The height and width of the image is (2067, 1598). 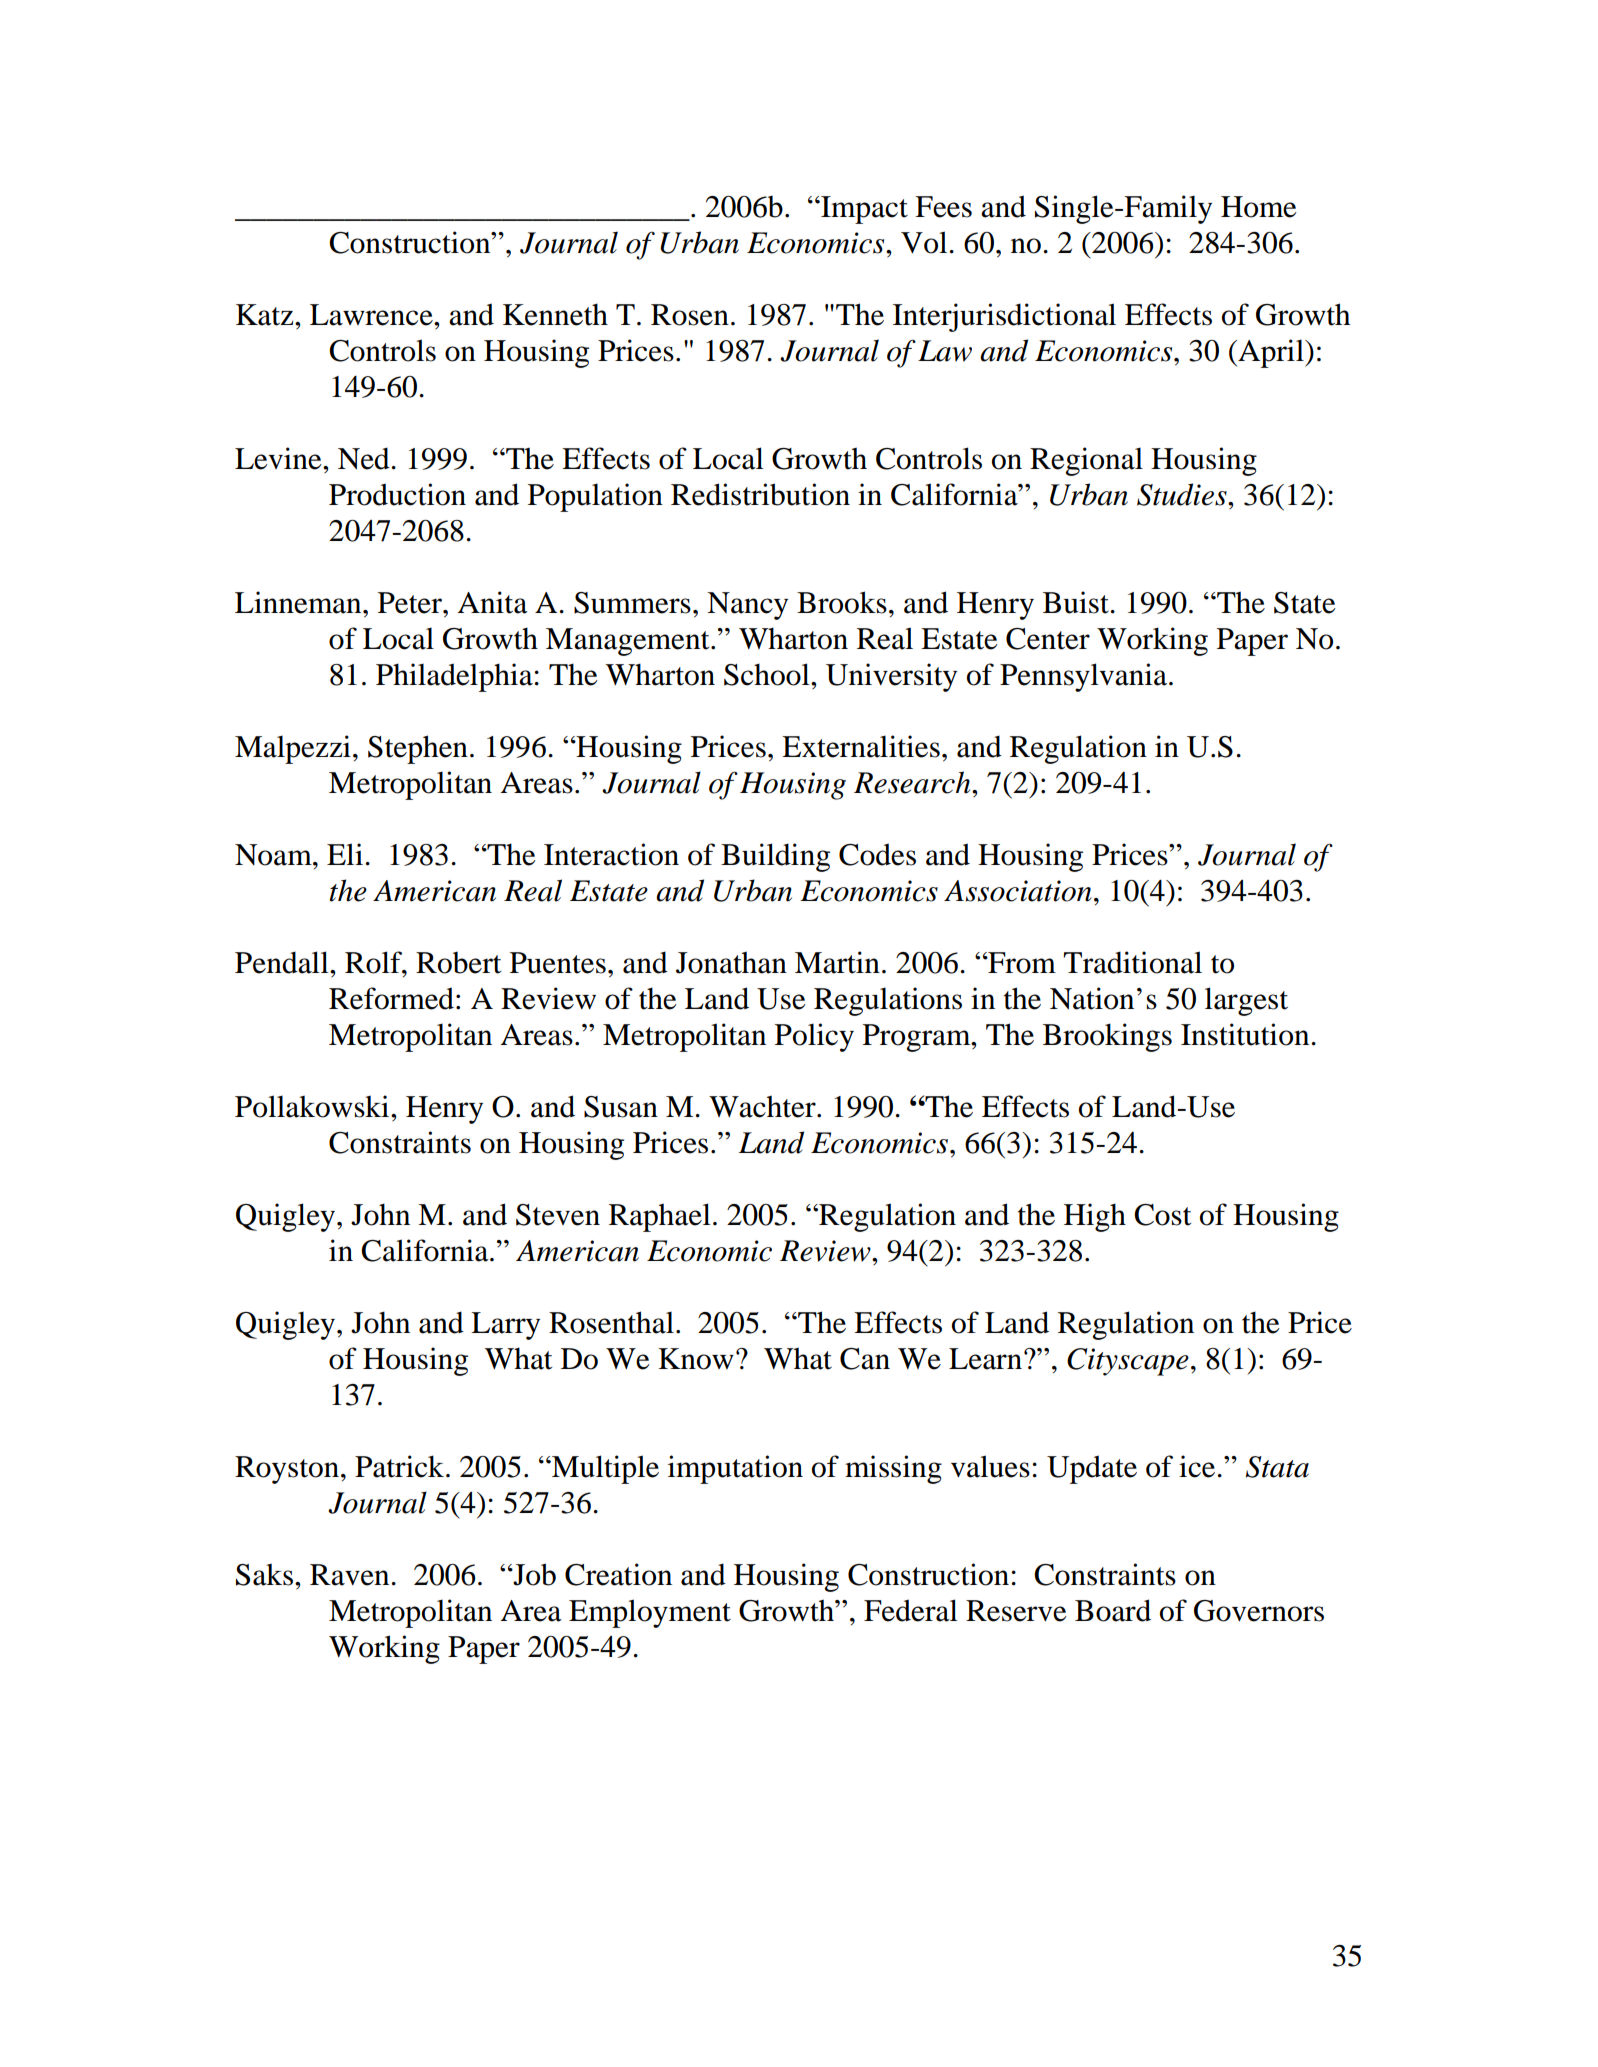 What do you see at coordinates (660, 1217) in the image?
I see `Raphael` at bounding box center [660, 1217].
